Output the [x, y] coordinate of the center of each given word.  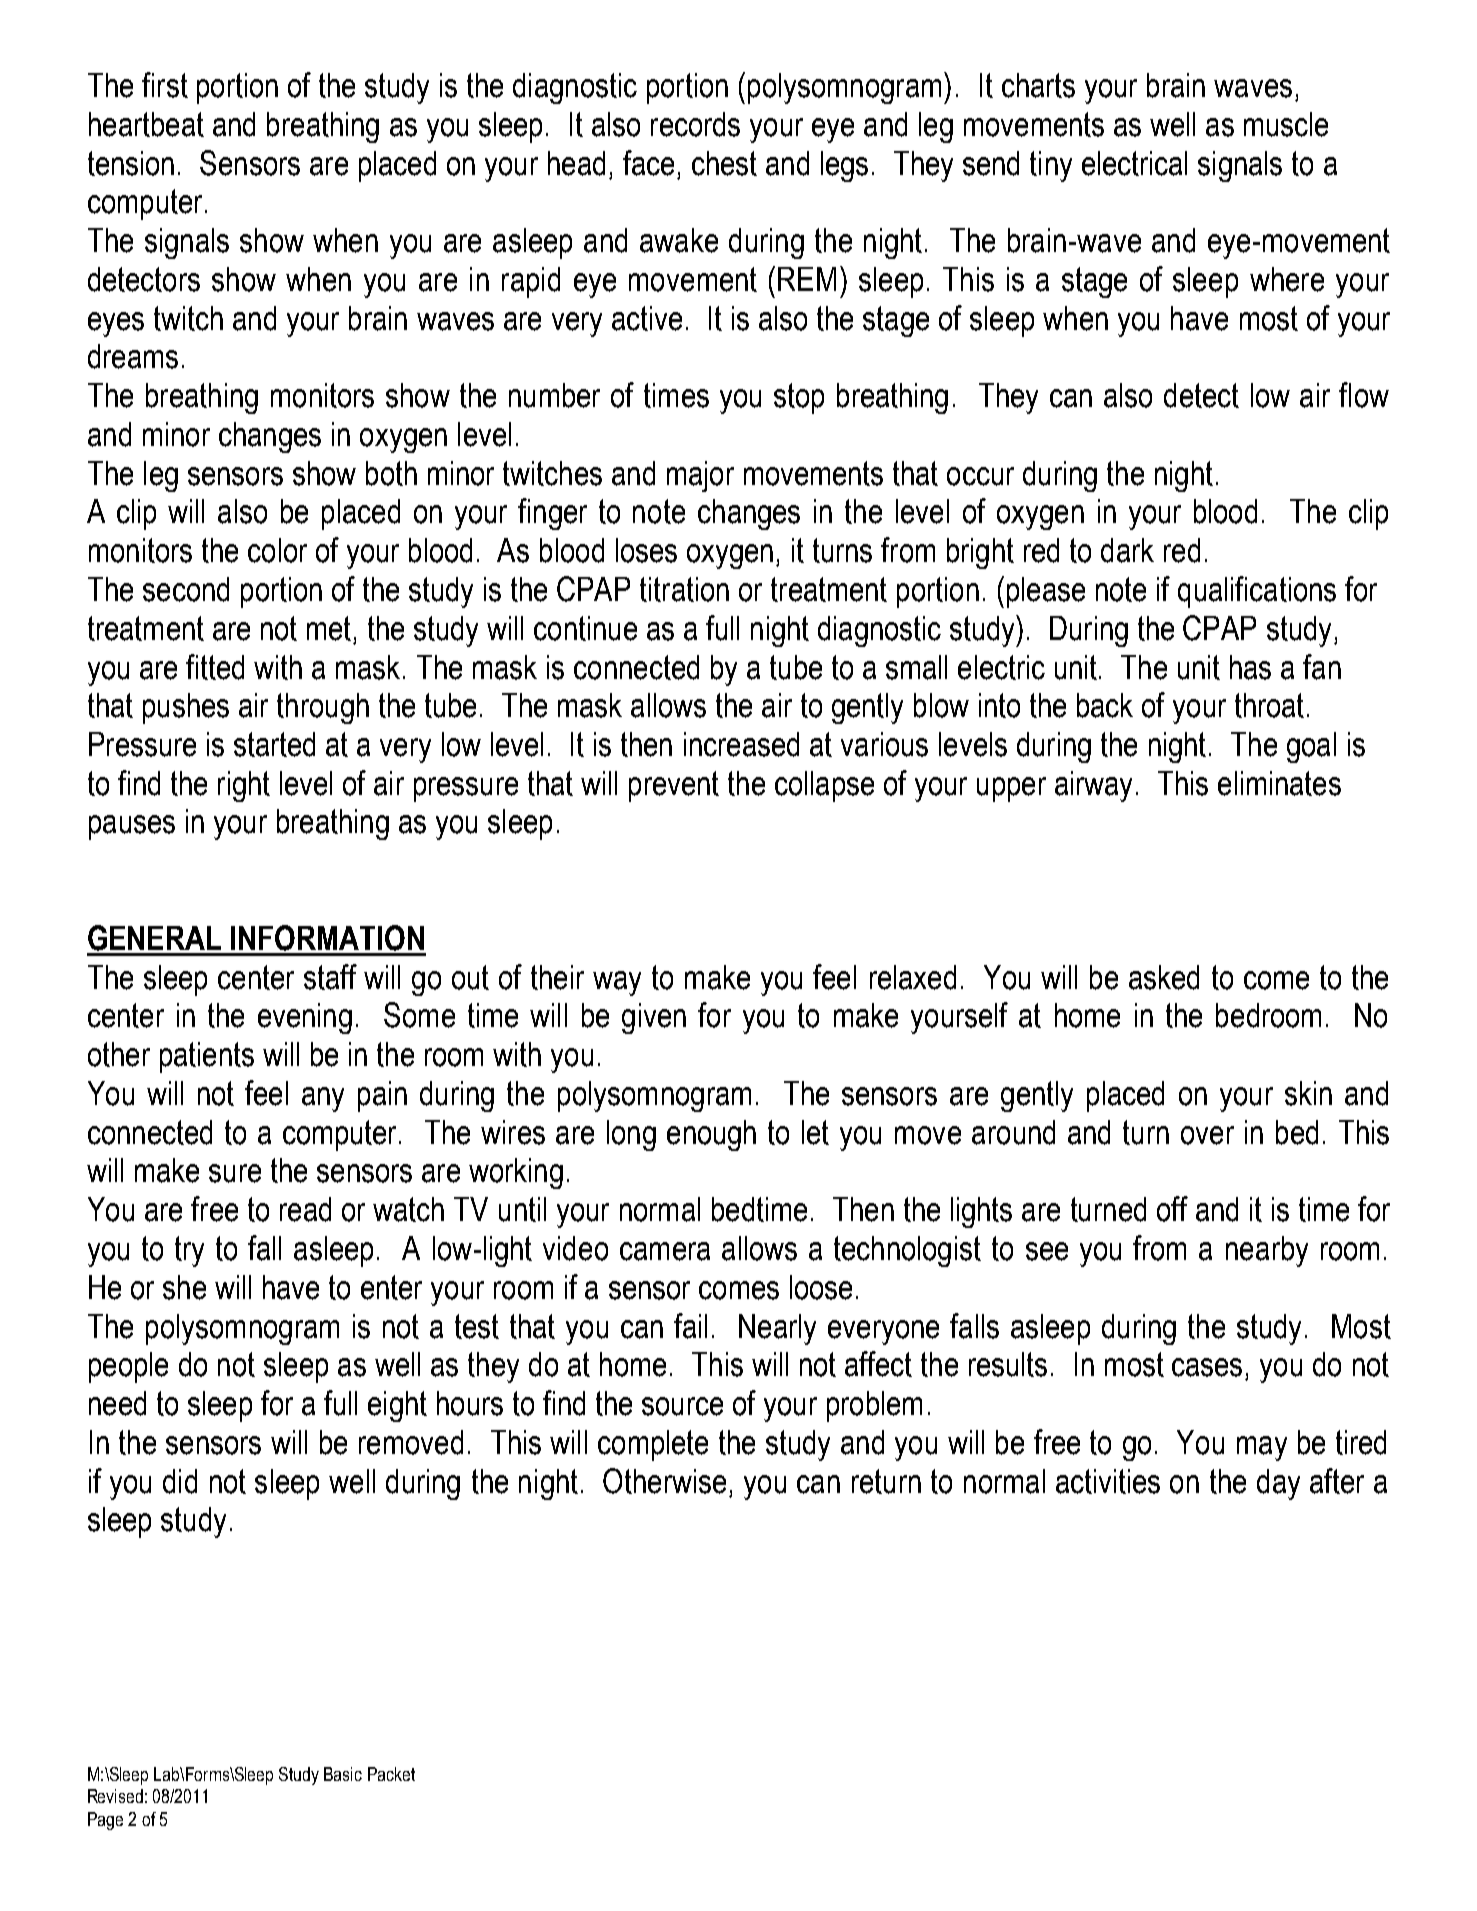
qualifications [1257, 592]
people [128, 1367]
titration [684, 589]
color [277, 550]
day [1278, 1484]
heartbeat [146, 124]
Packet [391, 1774]
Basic [343, 1774]
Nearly [777, 1329]
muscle [1286, 124]
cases [1207, 1367]
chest [724, 163]
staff [330, 977]
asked [1164, 977]
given [654, 1018]
